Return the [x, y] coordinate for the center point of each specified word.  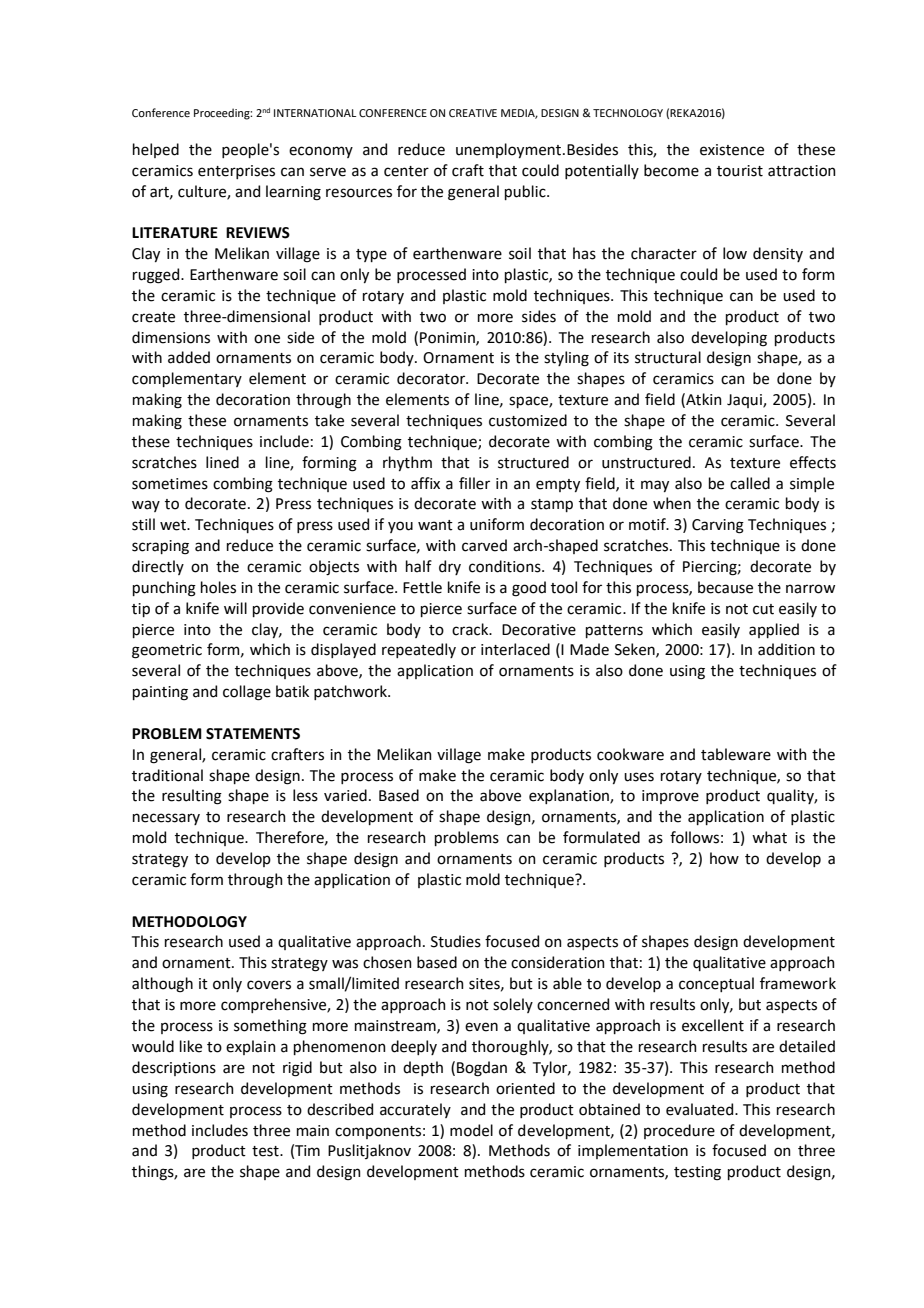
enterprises [236, 172]
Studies [456, 941]
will [235, 608]
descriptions [174, 1068]
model [471, 1130]
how [724, 858]
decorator [432, 378]
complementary [187, 379]
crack [471, 629]
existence [732, 150]
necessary [166, 819]
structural [668, 357]
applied [774, 630]
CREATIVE [473, 113]
